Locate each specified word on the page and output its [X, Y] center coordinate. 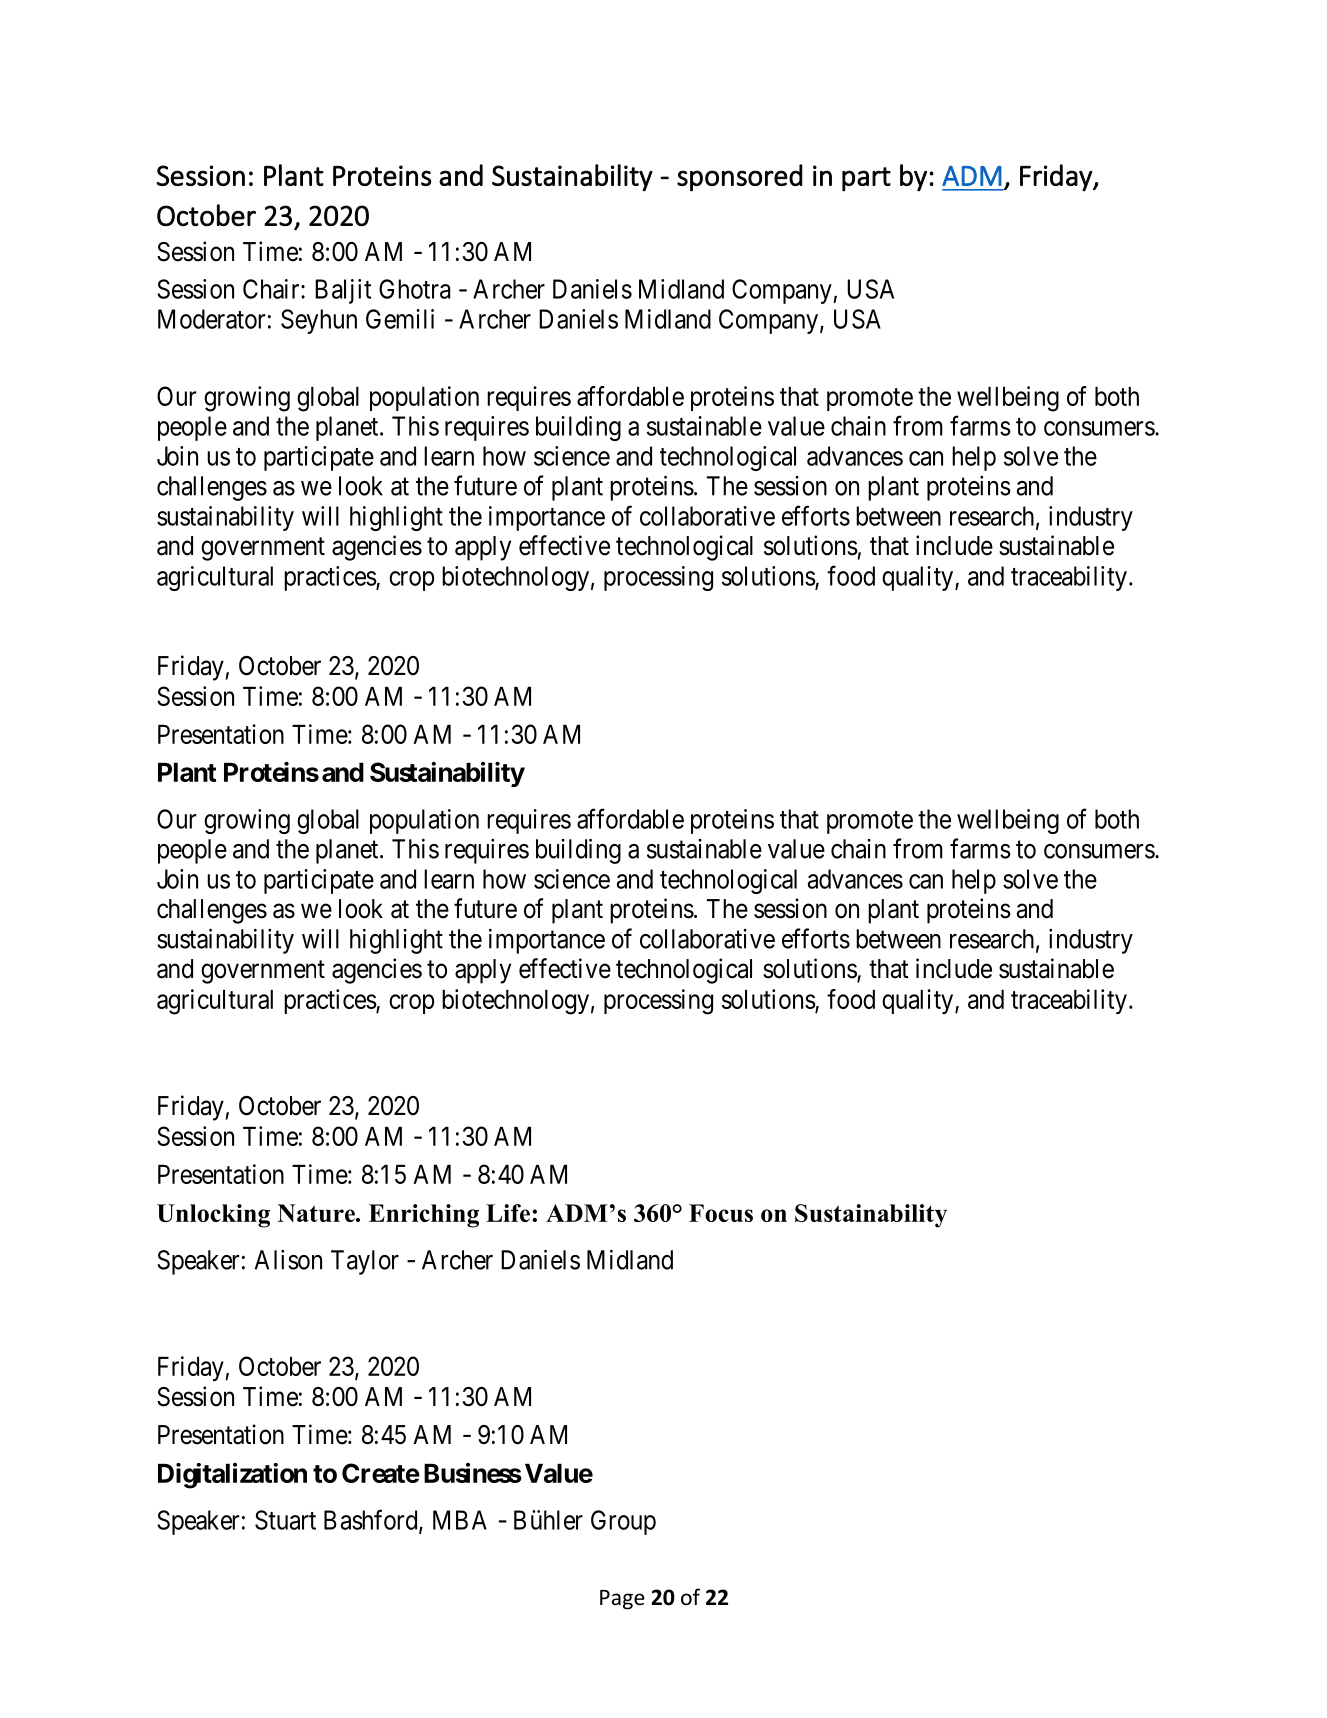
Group [623, 1522]
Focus [721, 1213]
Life [508, 1213]
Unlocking [213, 1216]
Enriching [424, 1216]
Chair [272, 289]
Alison [288, 1260]
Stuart [285, 1520]
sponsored [740, 178]
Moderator [211, 319]
